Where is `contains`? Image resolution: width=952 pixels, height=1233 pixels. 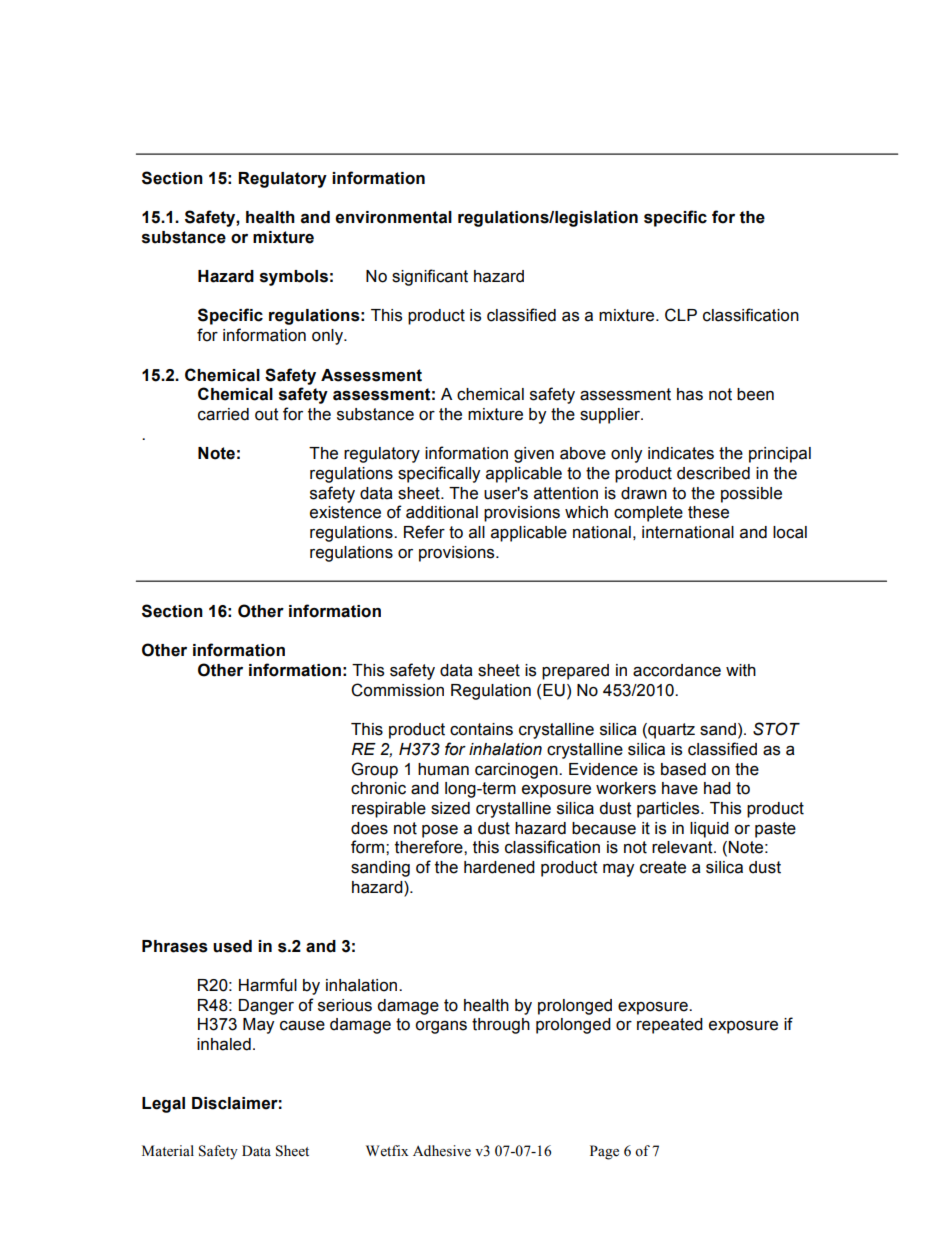 contains is located at coordinates (481, 729).
